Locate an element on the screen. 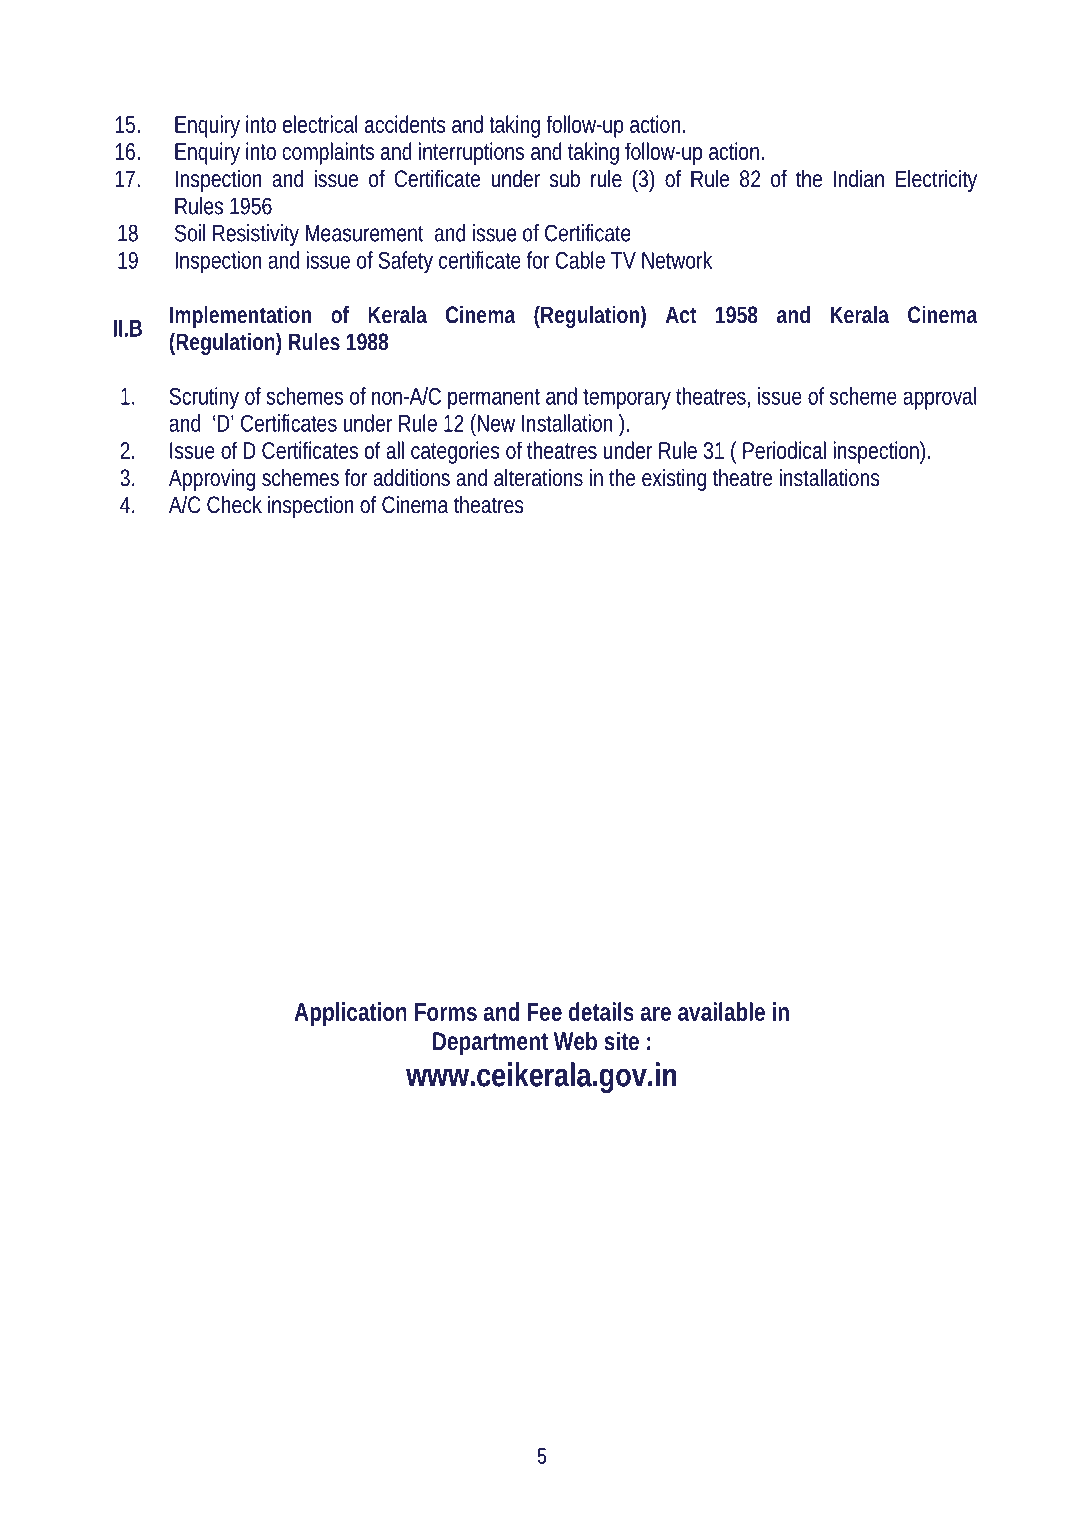 This screenshot has width=1084, height=1534. Department is located at coordinates (490, 1044).
